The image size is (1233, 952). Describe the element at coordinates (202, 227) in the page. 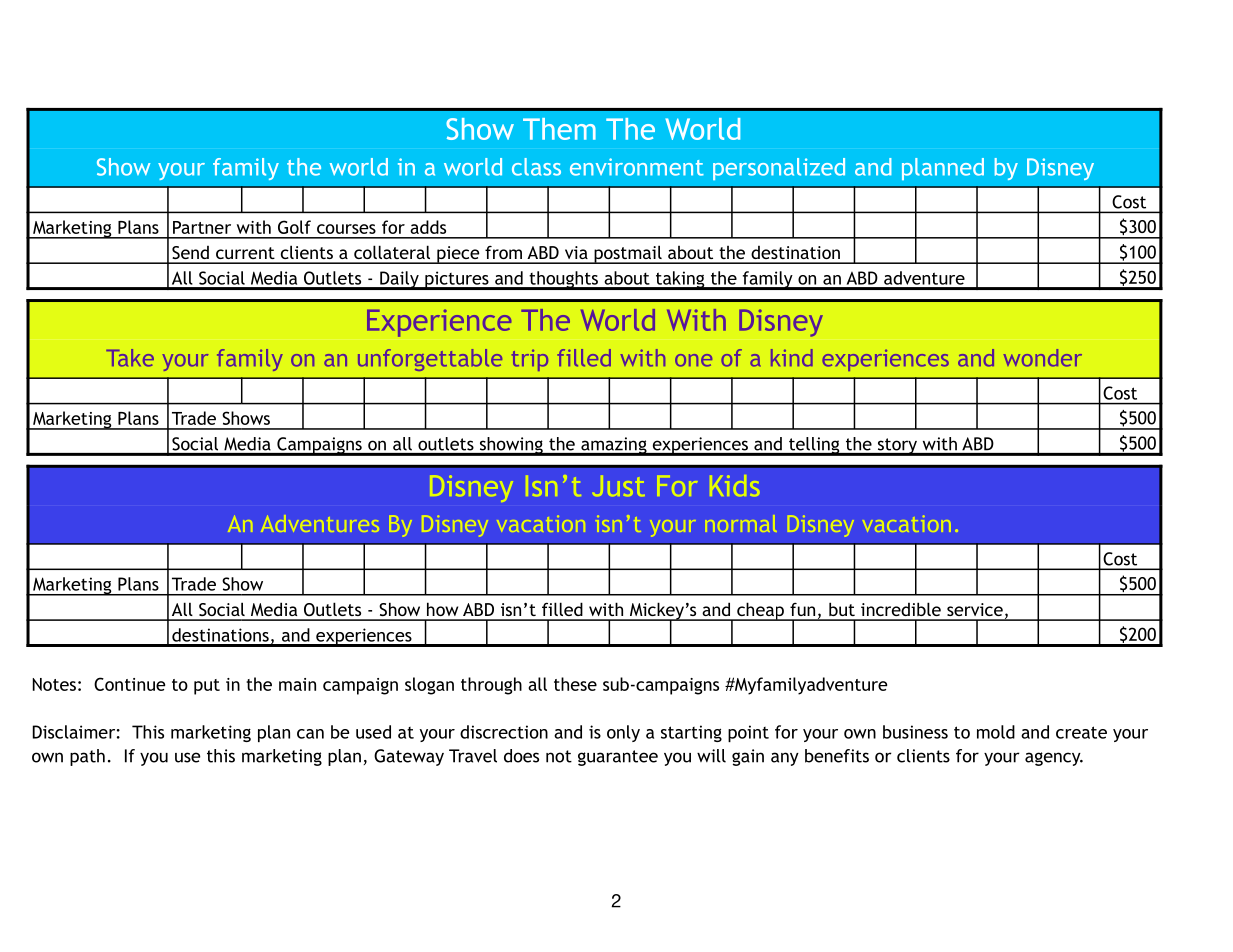

I see `Partner` at that location.
